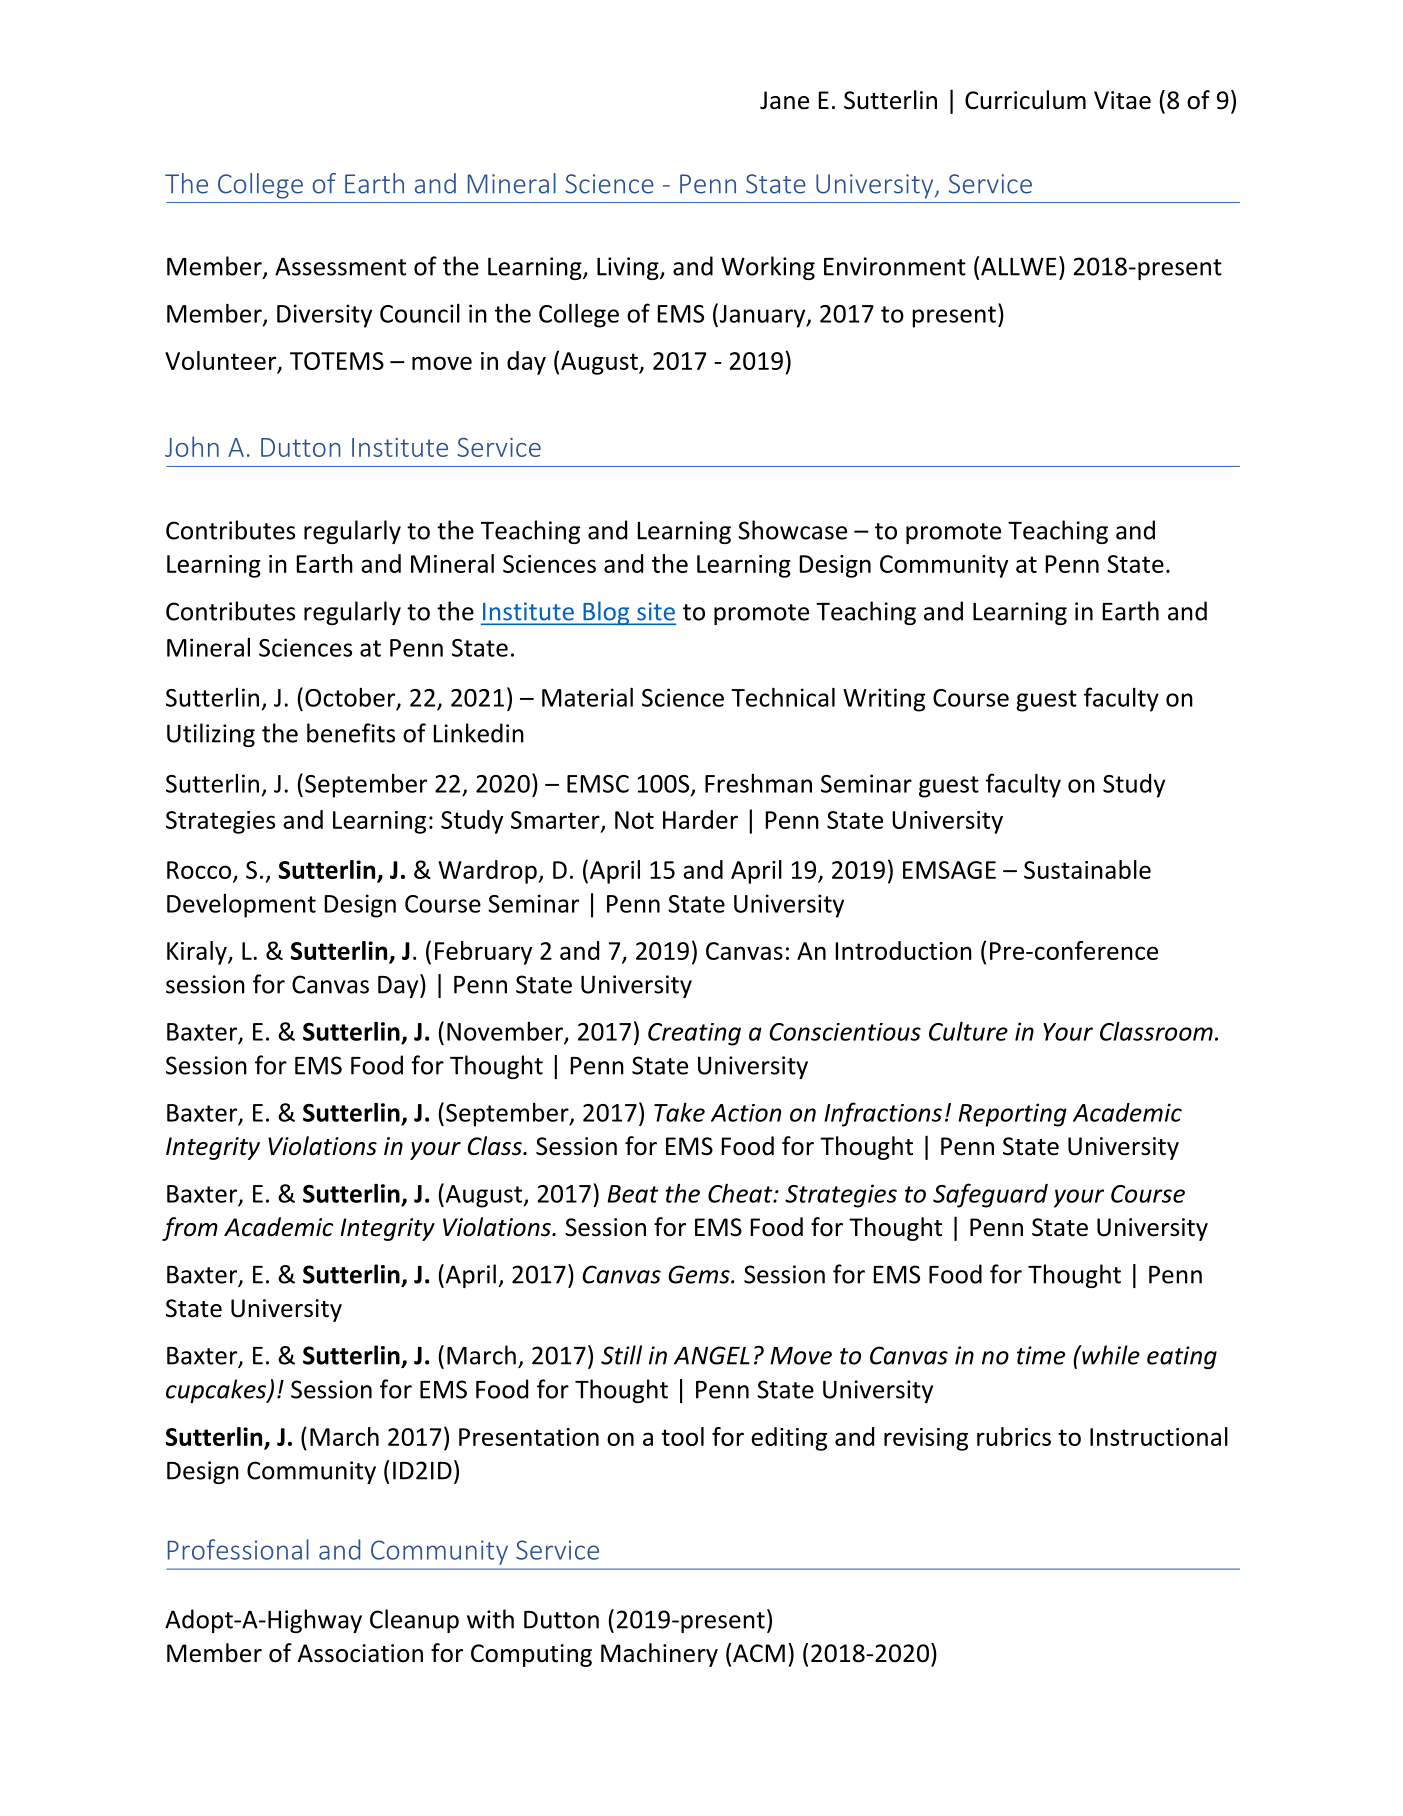  What do you see at coordinates (606, 613) in the screenshot?
I see `Blog` at bounding box center [606, 613].
